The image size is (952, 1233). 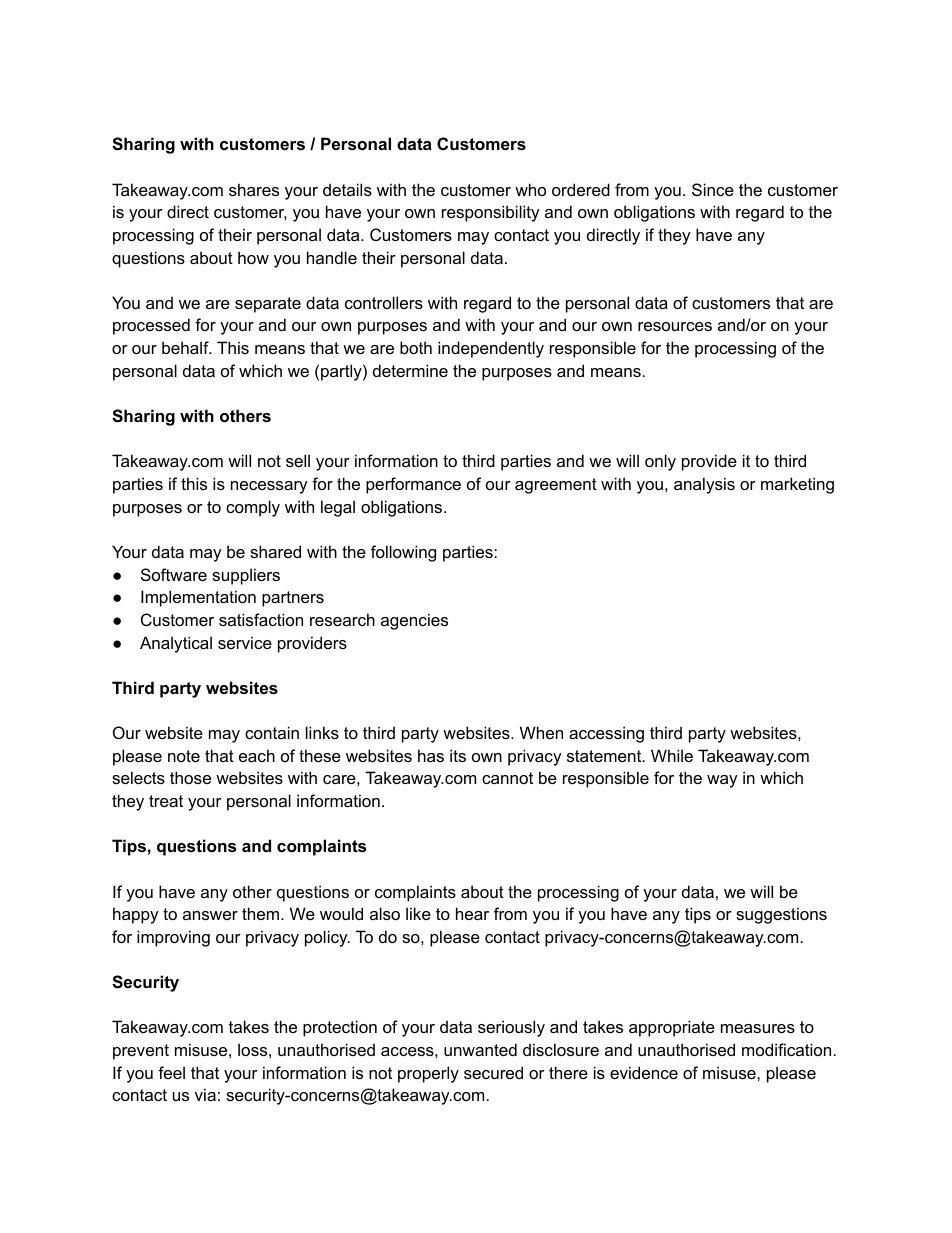 What do you see at coordinates (704, 485) in the screenshot?
I see `analysis` at bounding box center [704, 485].
